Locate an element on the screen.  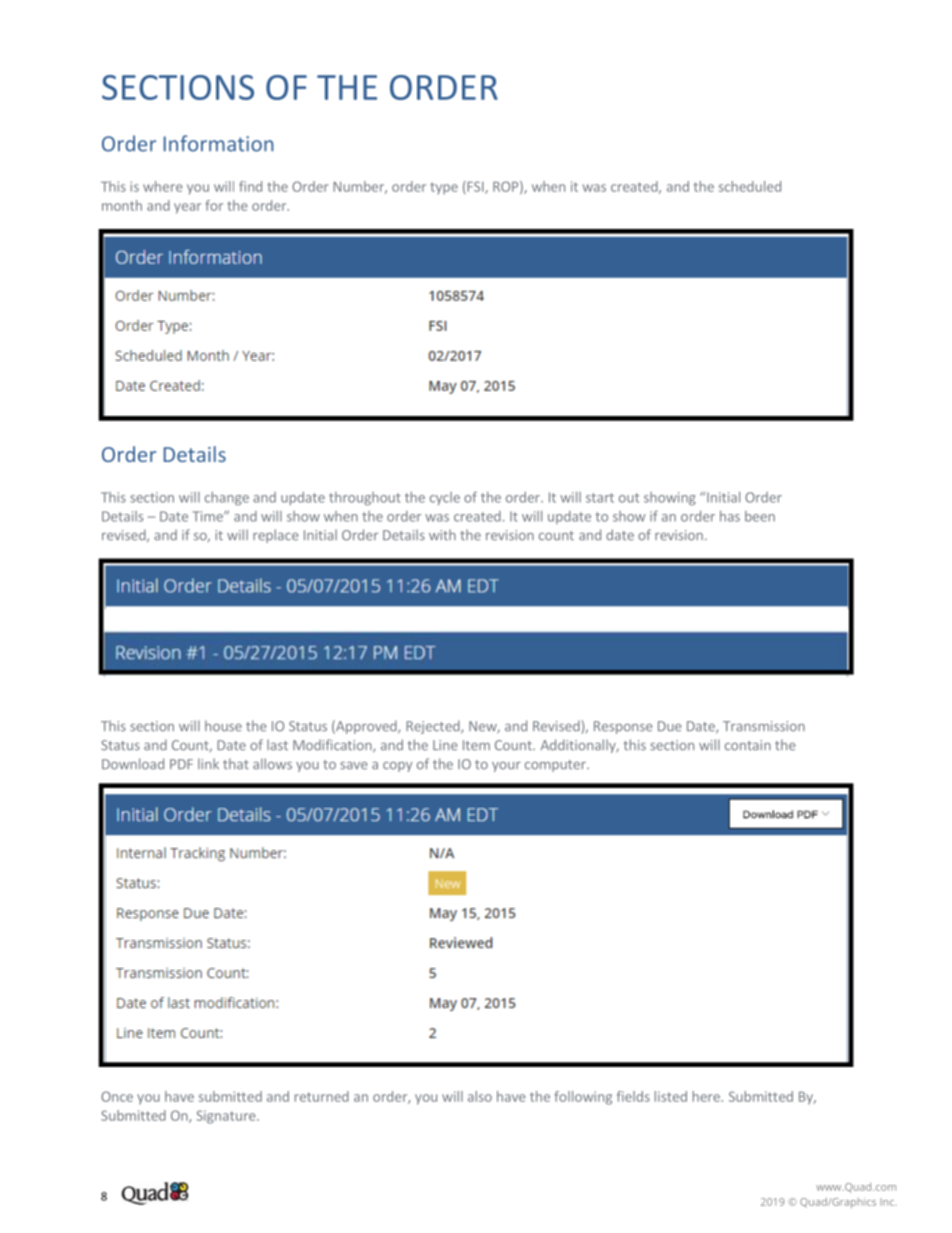
Signature is located at coordinates (227, 1117).
